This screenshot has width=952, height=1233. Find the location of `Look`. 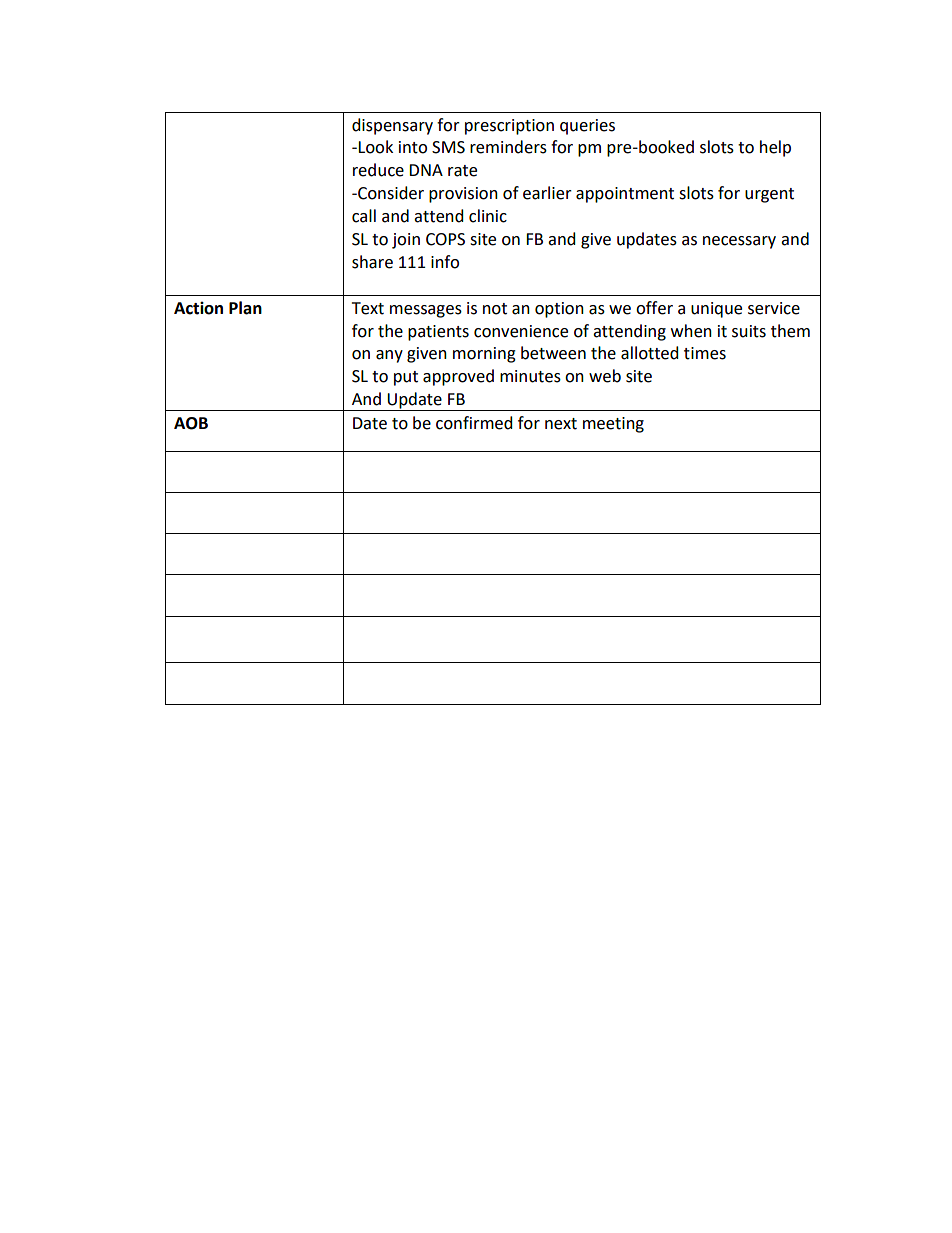

Look is located at coordinates (375, 147).
